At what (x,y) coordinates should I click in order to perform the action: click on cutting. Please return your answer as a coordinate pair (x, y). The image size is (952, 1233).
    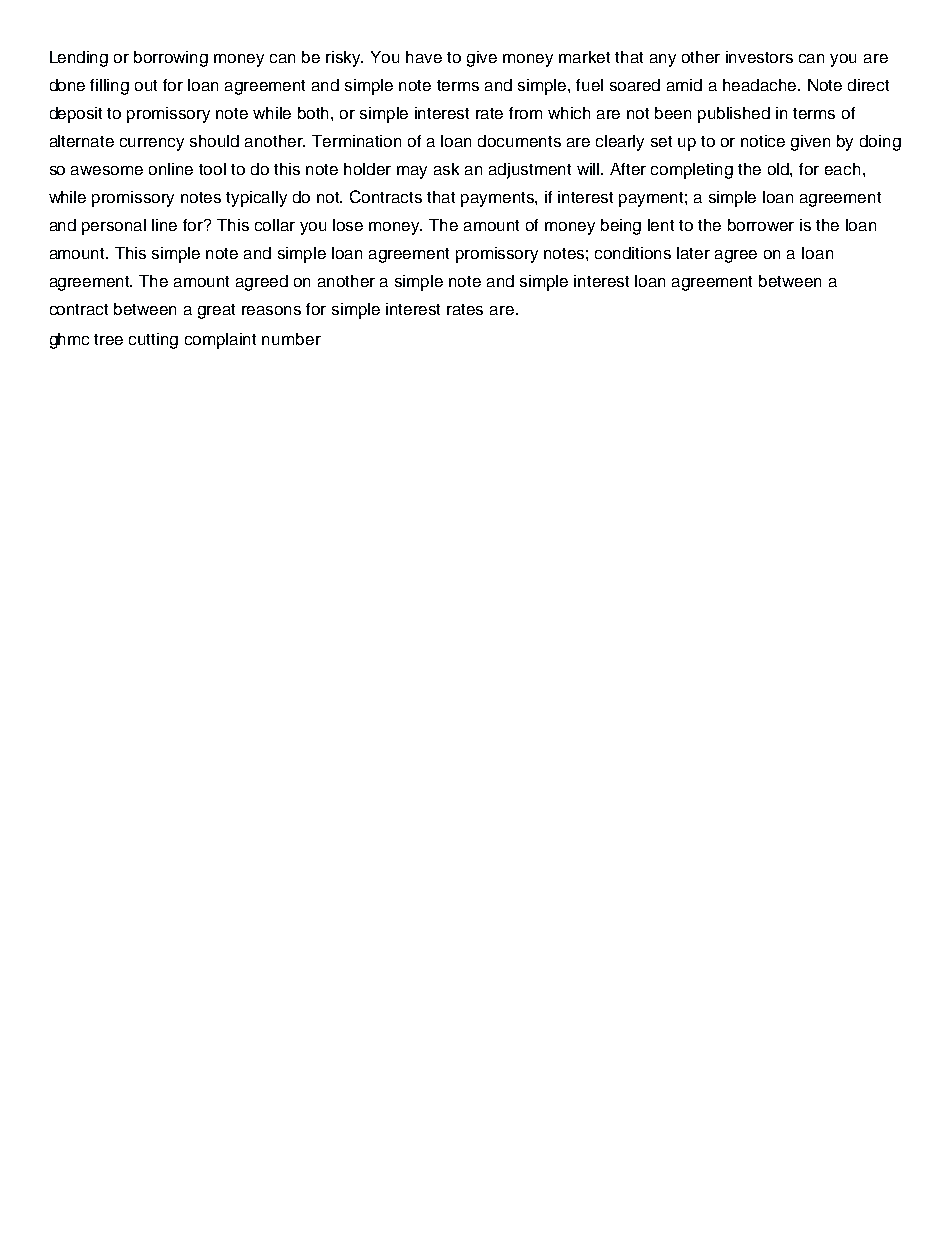
    Looking at the image, I should click on (153, 341).
